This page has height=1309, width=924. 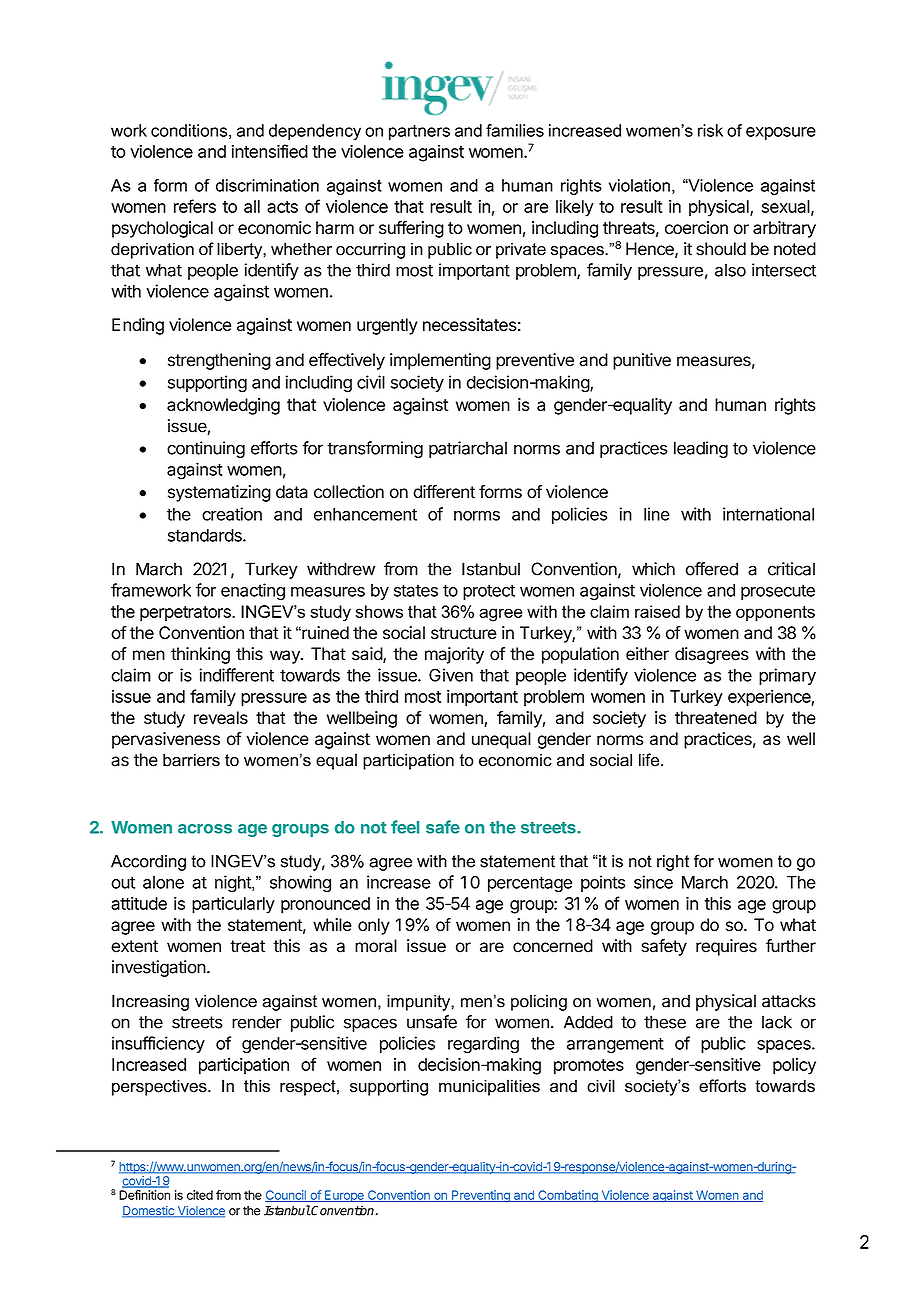 What do you see at coordinates (205, 829) in the page?
I see `across` at bounding box center [205, 829].
